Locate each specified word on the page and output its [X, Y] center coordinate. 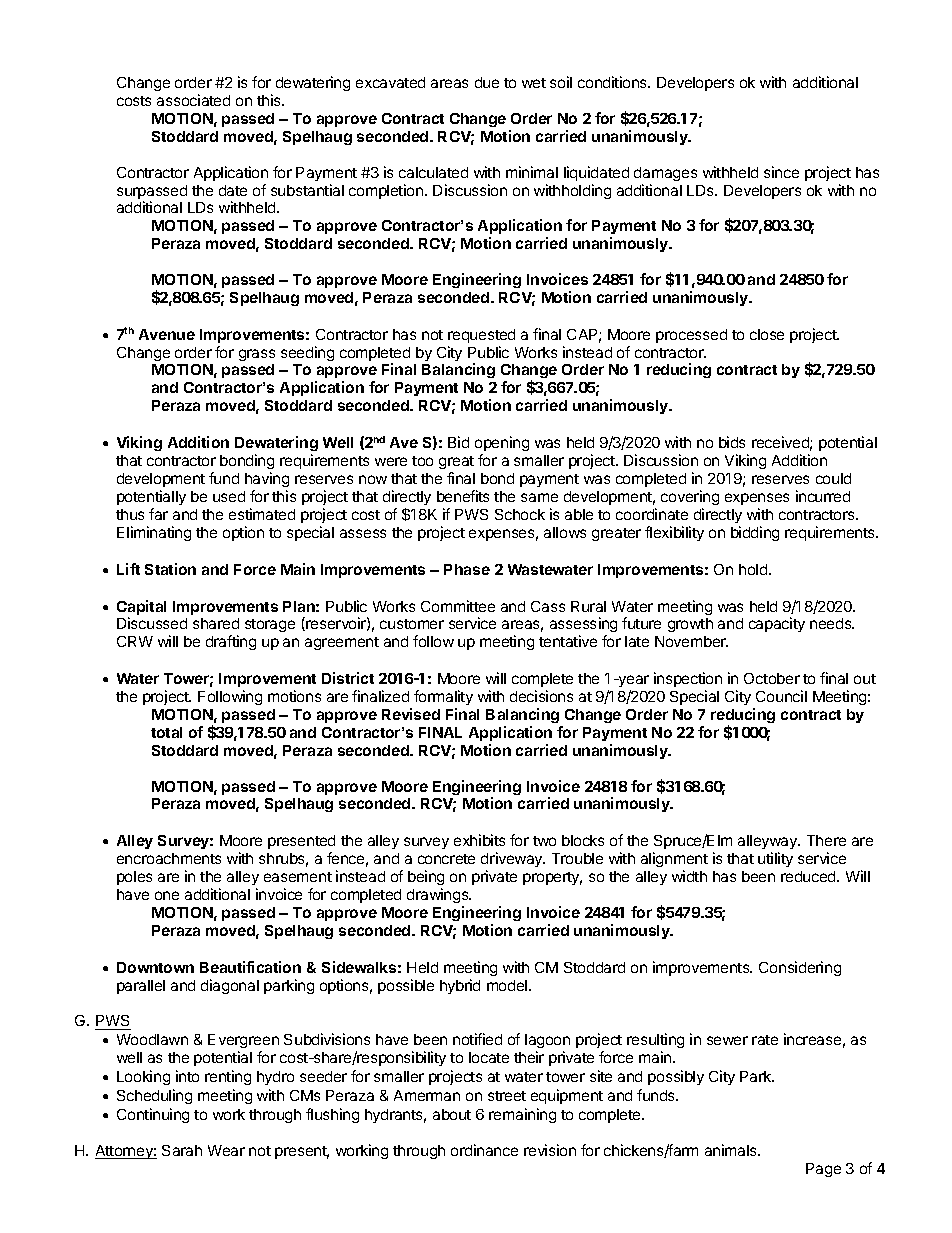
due [487, 82]
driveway [513, 859]
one [167, 895]
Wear [226, 1150]
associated [193, 100]
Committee [458, 606]
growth [690, 625]
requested [481, 336]
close [767, 334]
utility [775, 859]
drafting [231, 642]
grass [257, 355]
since [781, 172]
